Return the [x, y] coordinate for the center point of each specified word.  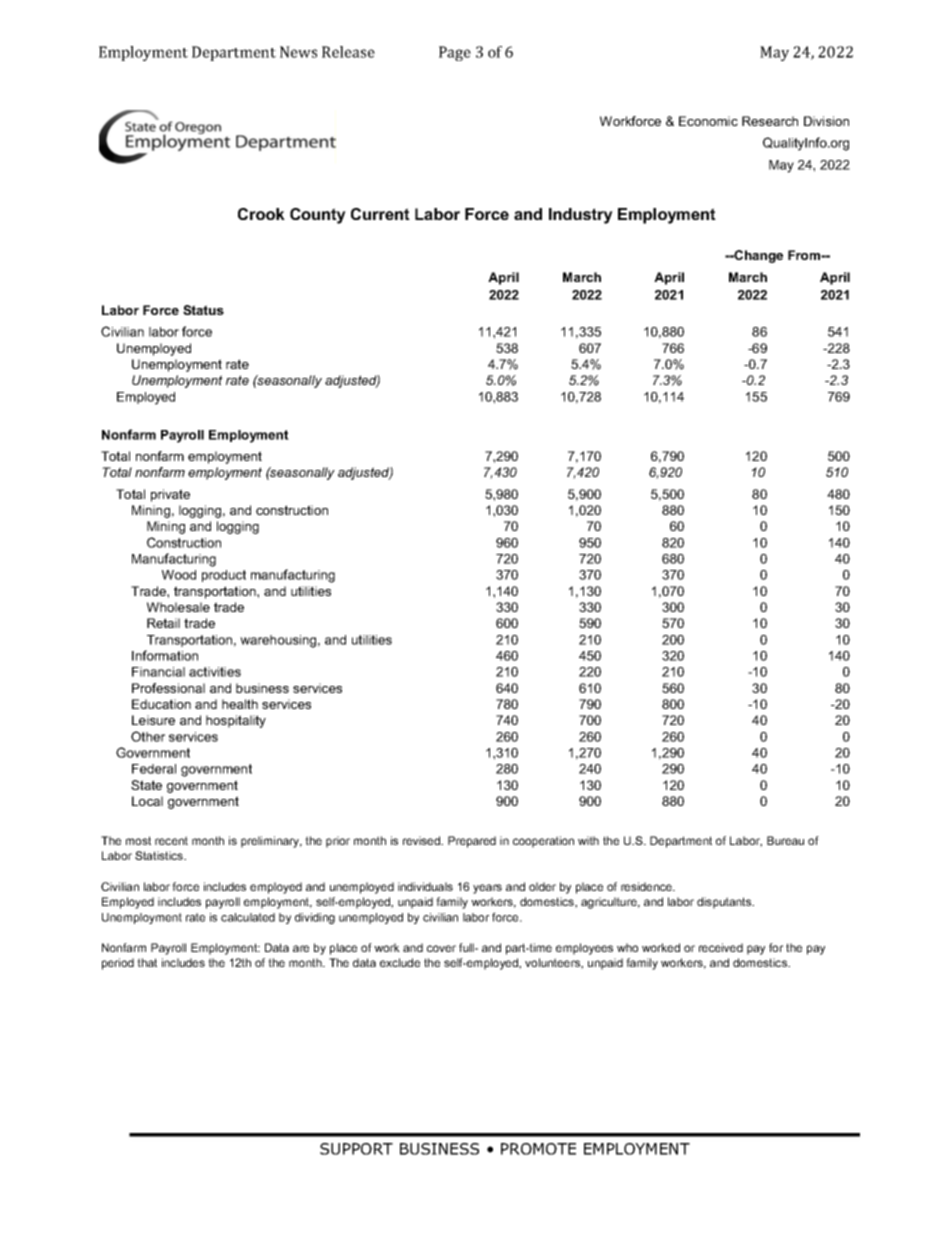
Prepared [472, 842]
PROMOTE [538, 1149]
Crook [261, 214]
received [721, 947]
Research [770, 121]
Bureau [785, 840]
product [224, 576]
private [170, 495]
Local [147, 801]
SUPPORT [356, 1149]
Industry [581, 216]
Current [380, 214]
